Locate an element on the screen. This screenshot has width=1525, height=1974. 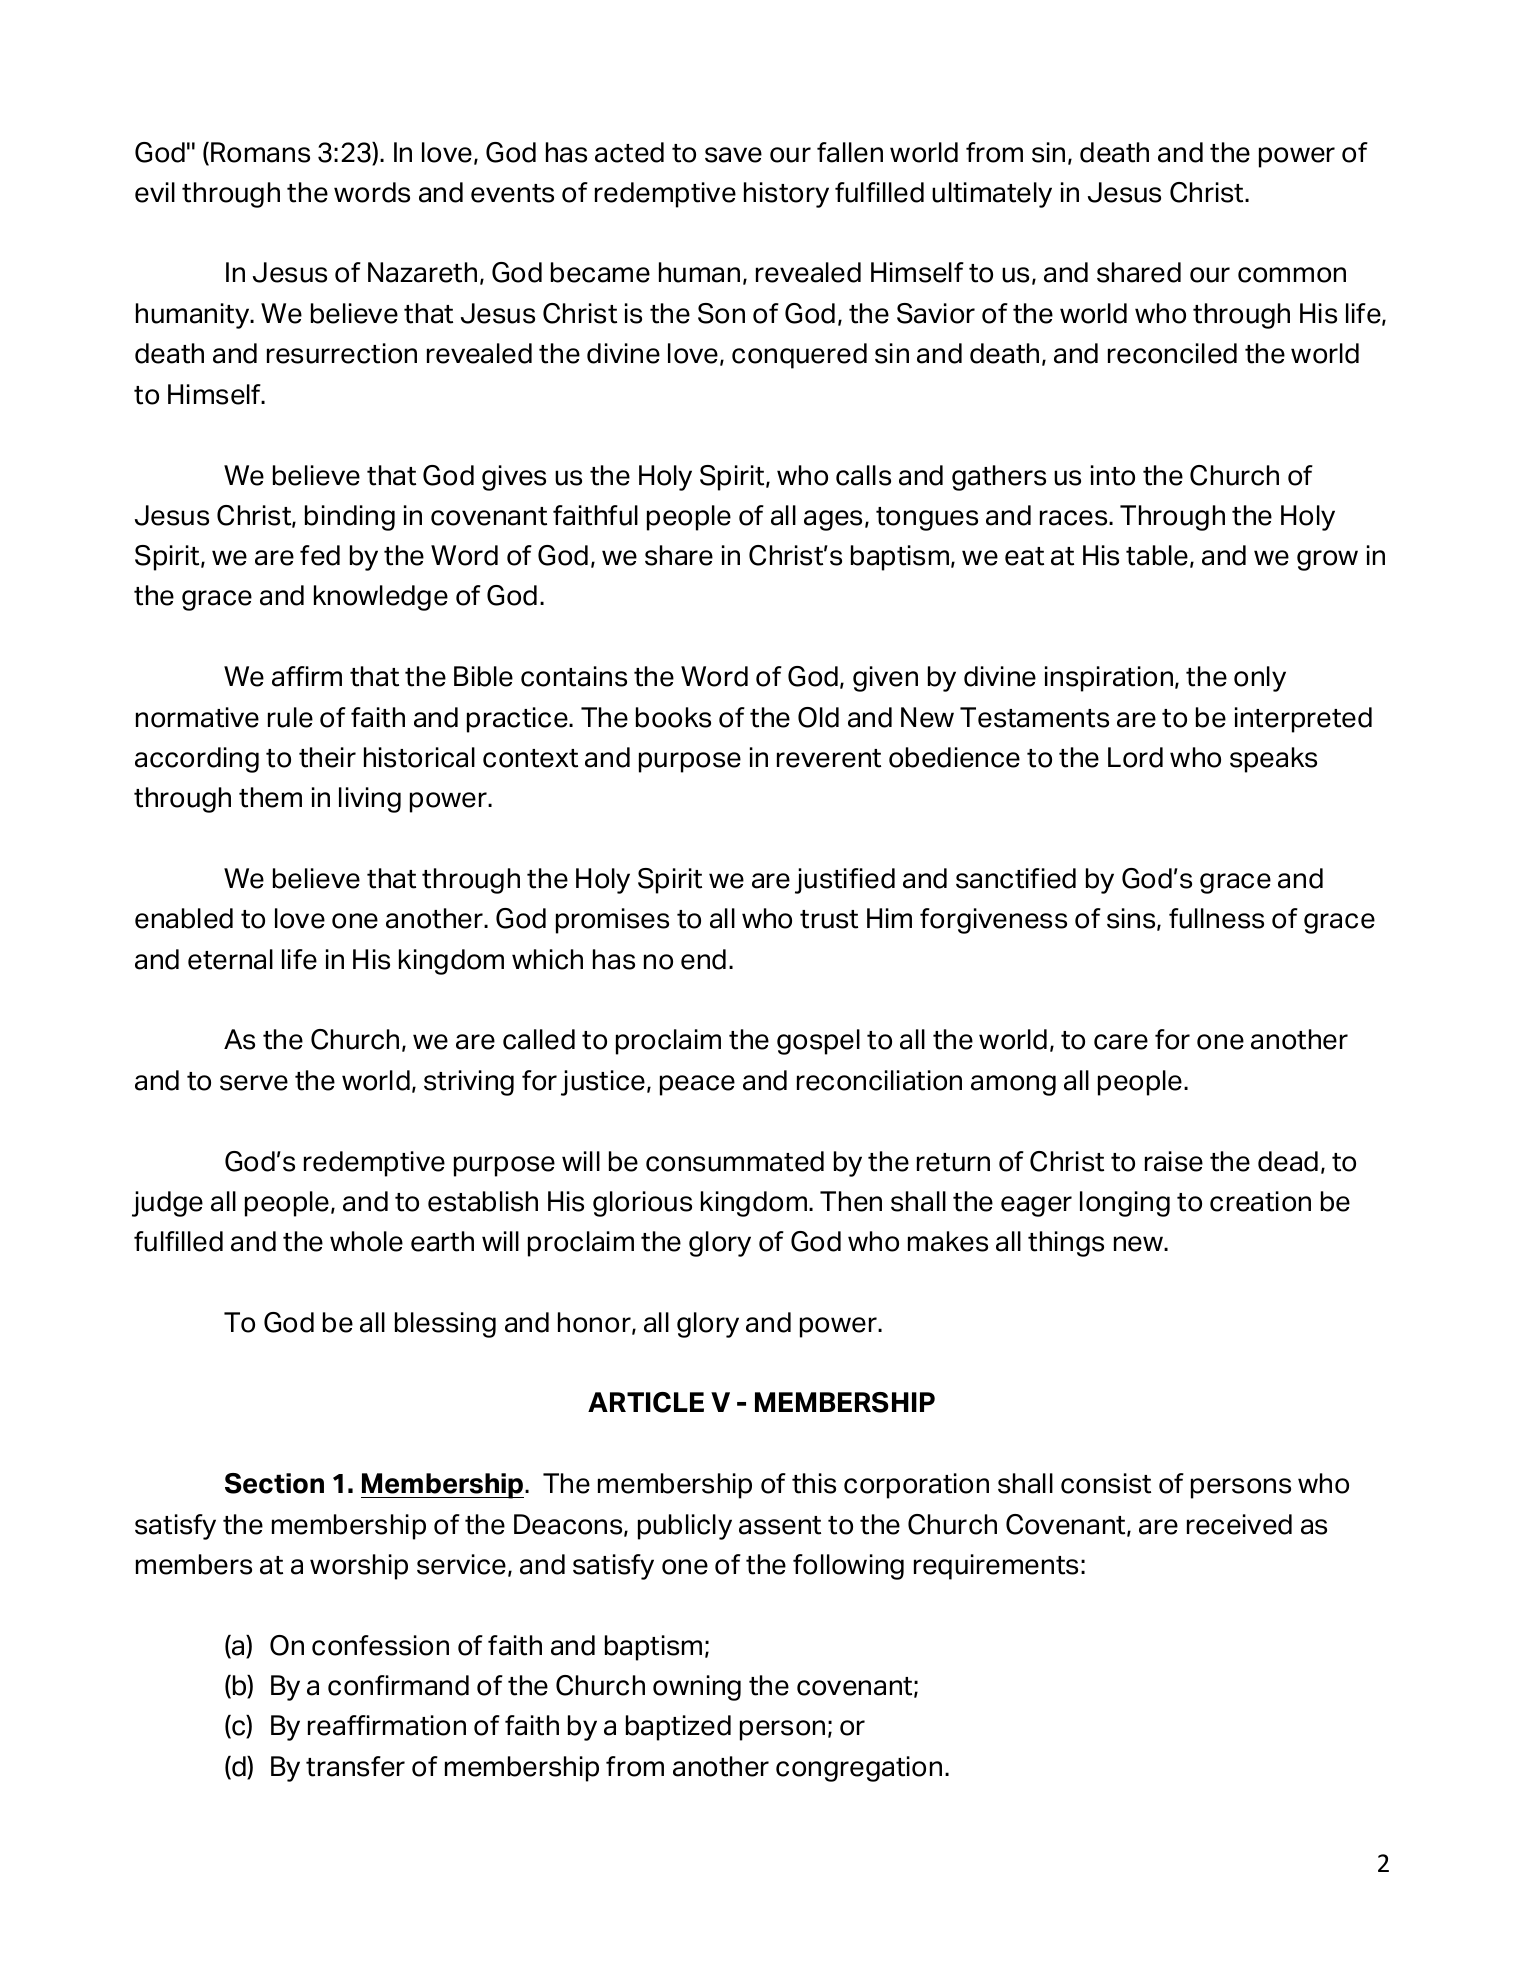
baptized is located at coordinates (678, 1728).
